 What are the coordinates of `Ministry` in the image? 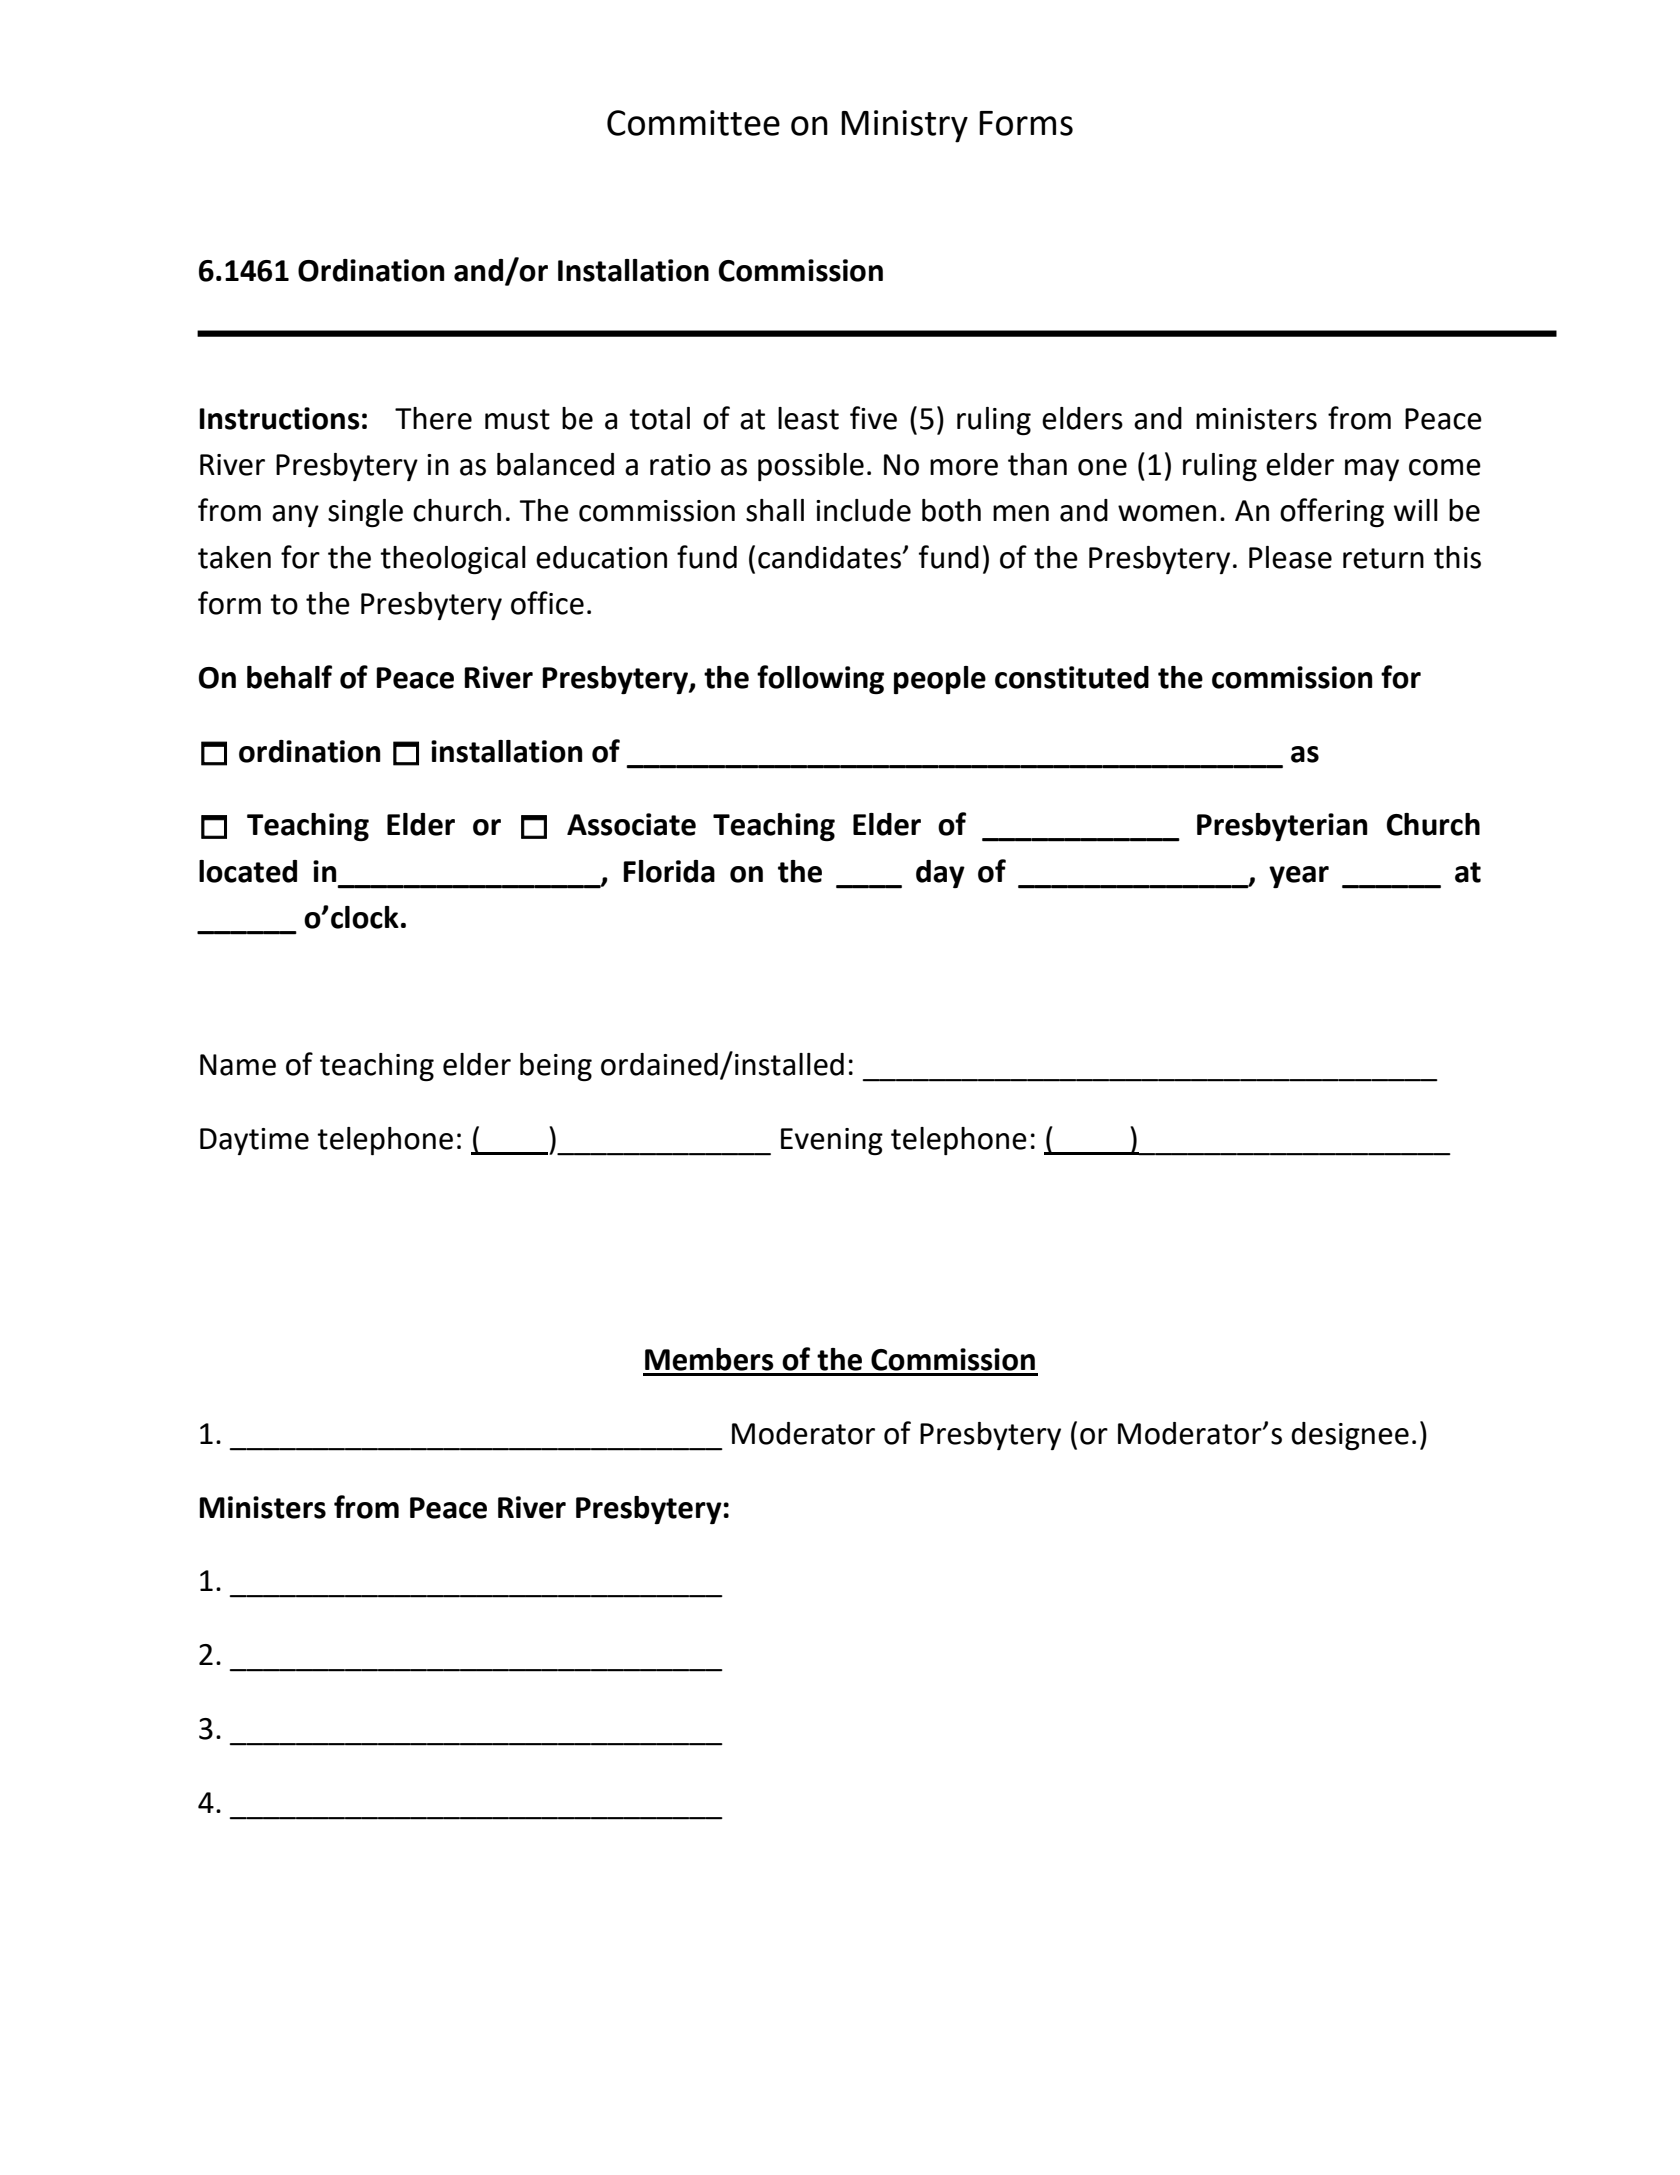 It's located at (904, 126).
